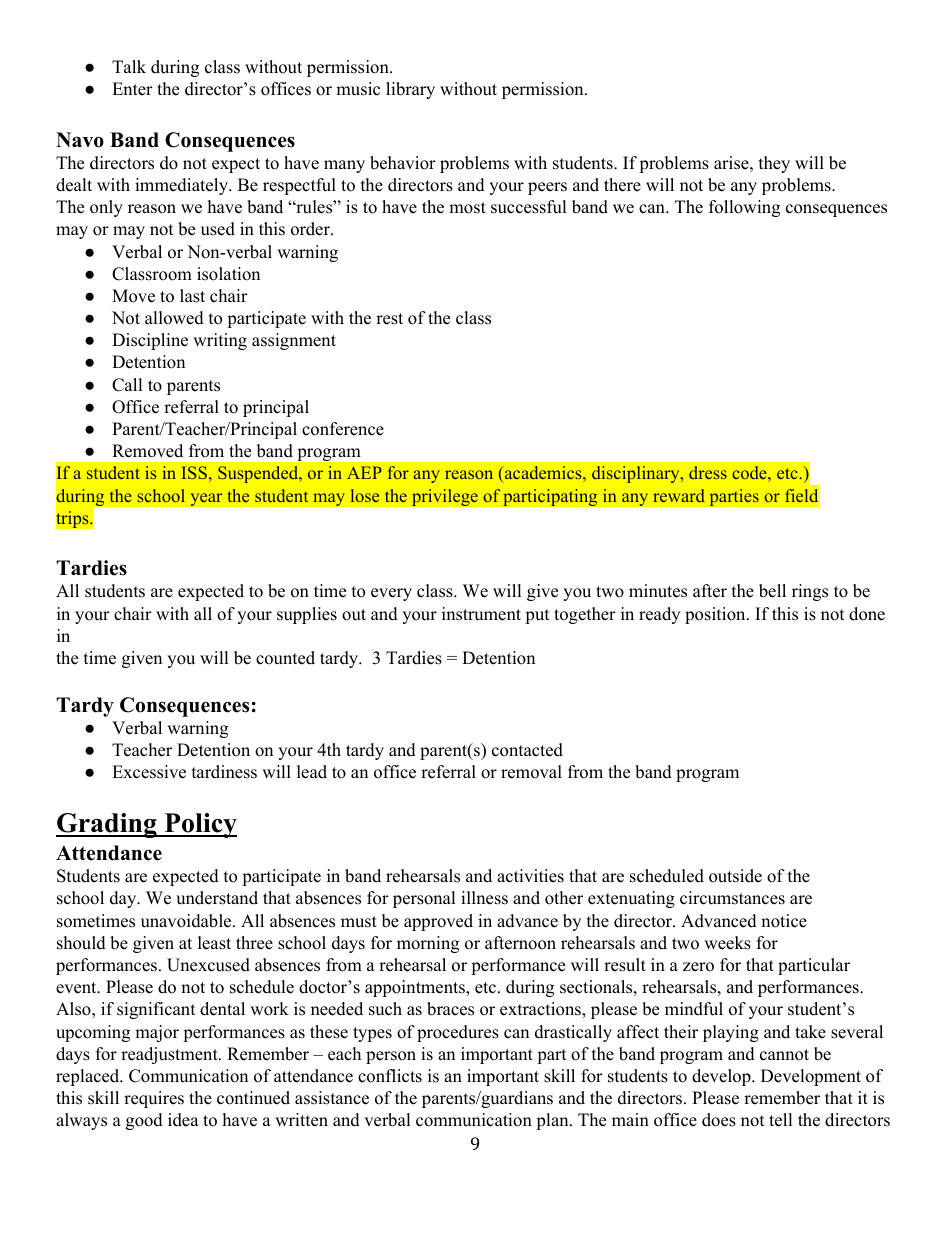  I want to click on they, so click(774, 164).
